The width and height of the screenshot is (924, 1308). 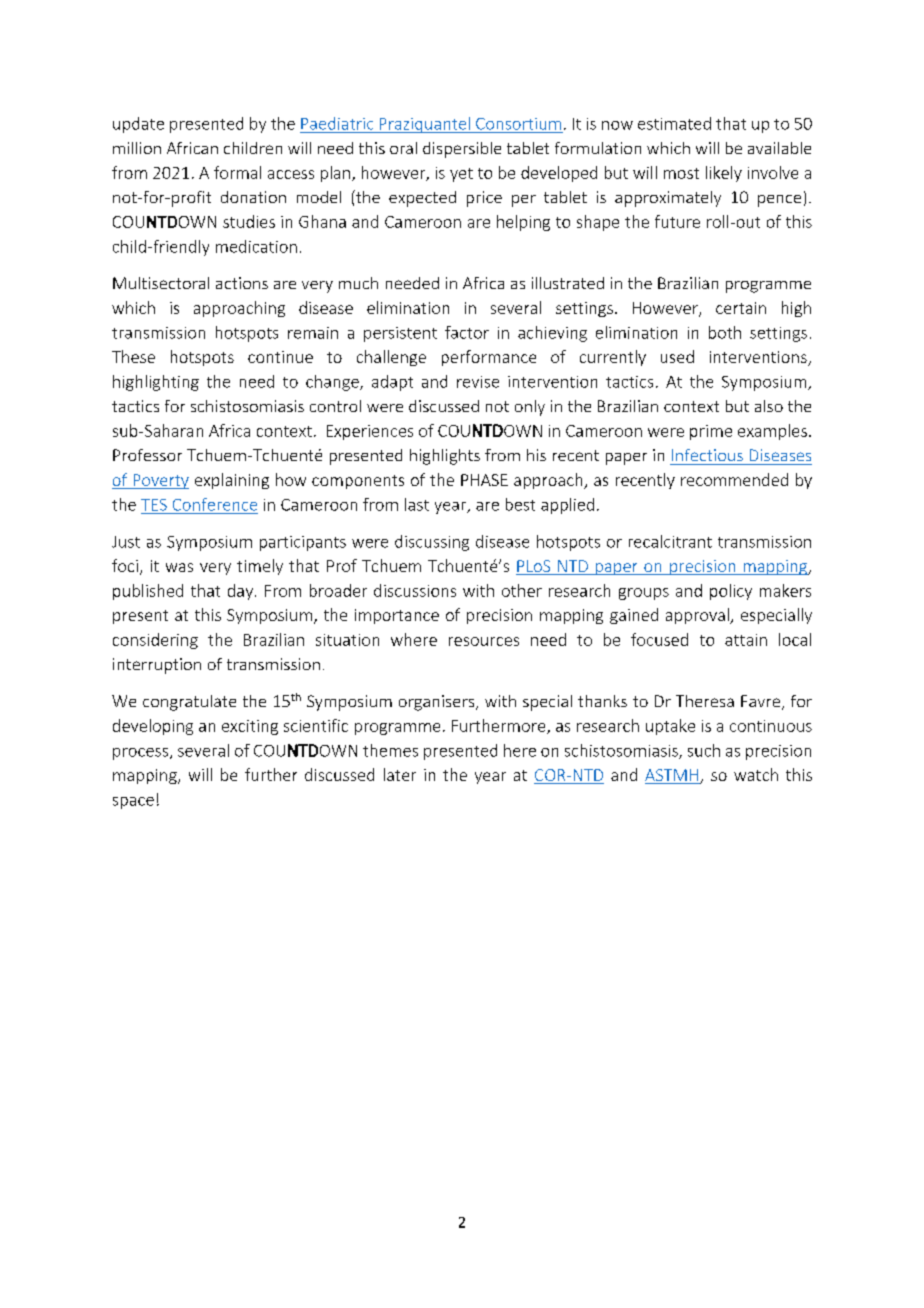 What do you see at coordinates (462, 150) in the screenshot?
I see `dispersible` at bounding box center [462, 150].
